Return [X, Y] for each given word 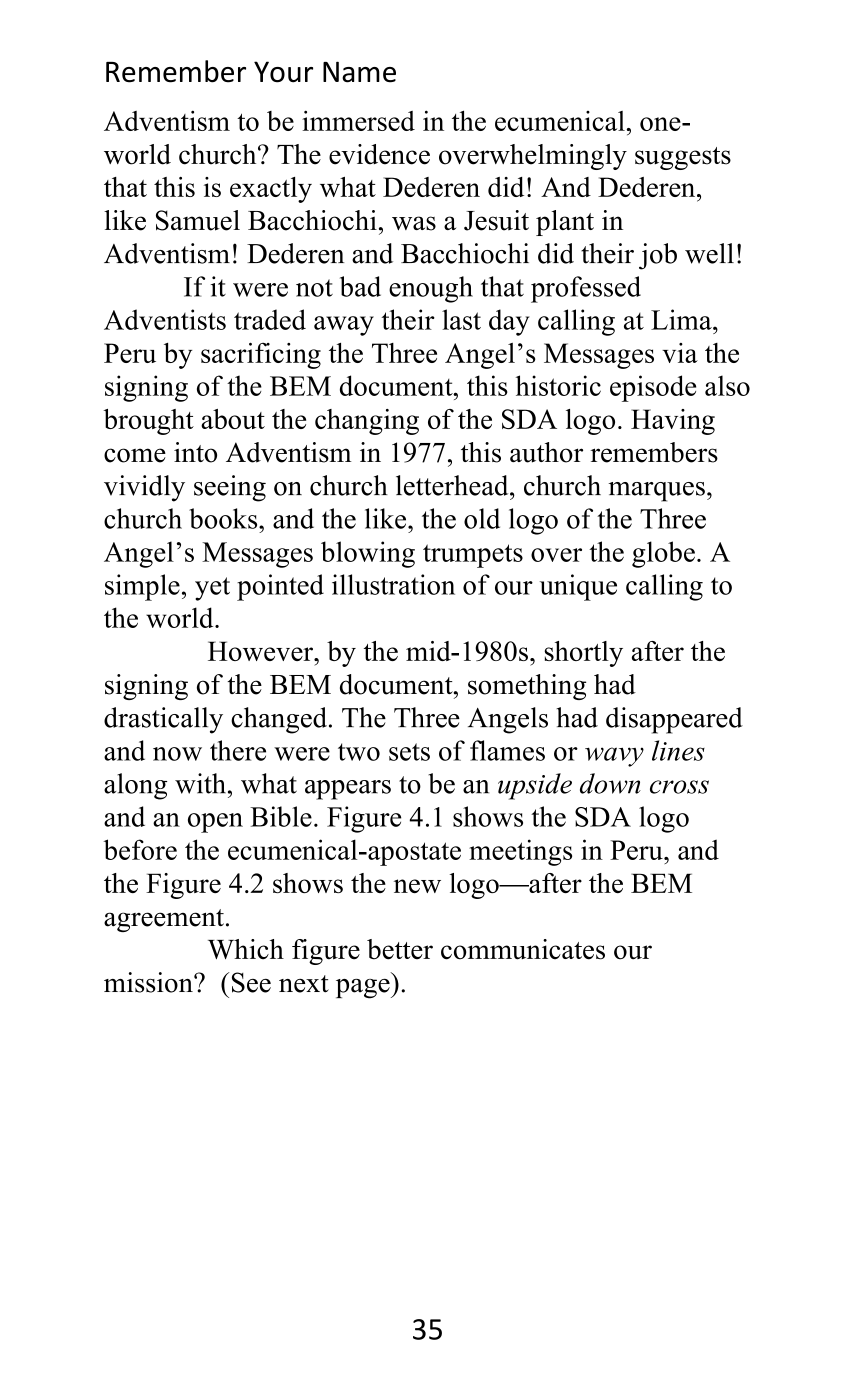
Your [283, 72]
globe [663, 554]
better [400, 949]
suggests [683, 158]
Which [246, 949]
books [224, 518]
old [482, 518]
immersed [358, 120]
